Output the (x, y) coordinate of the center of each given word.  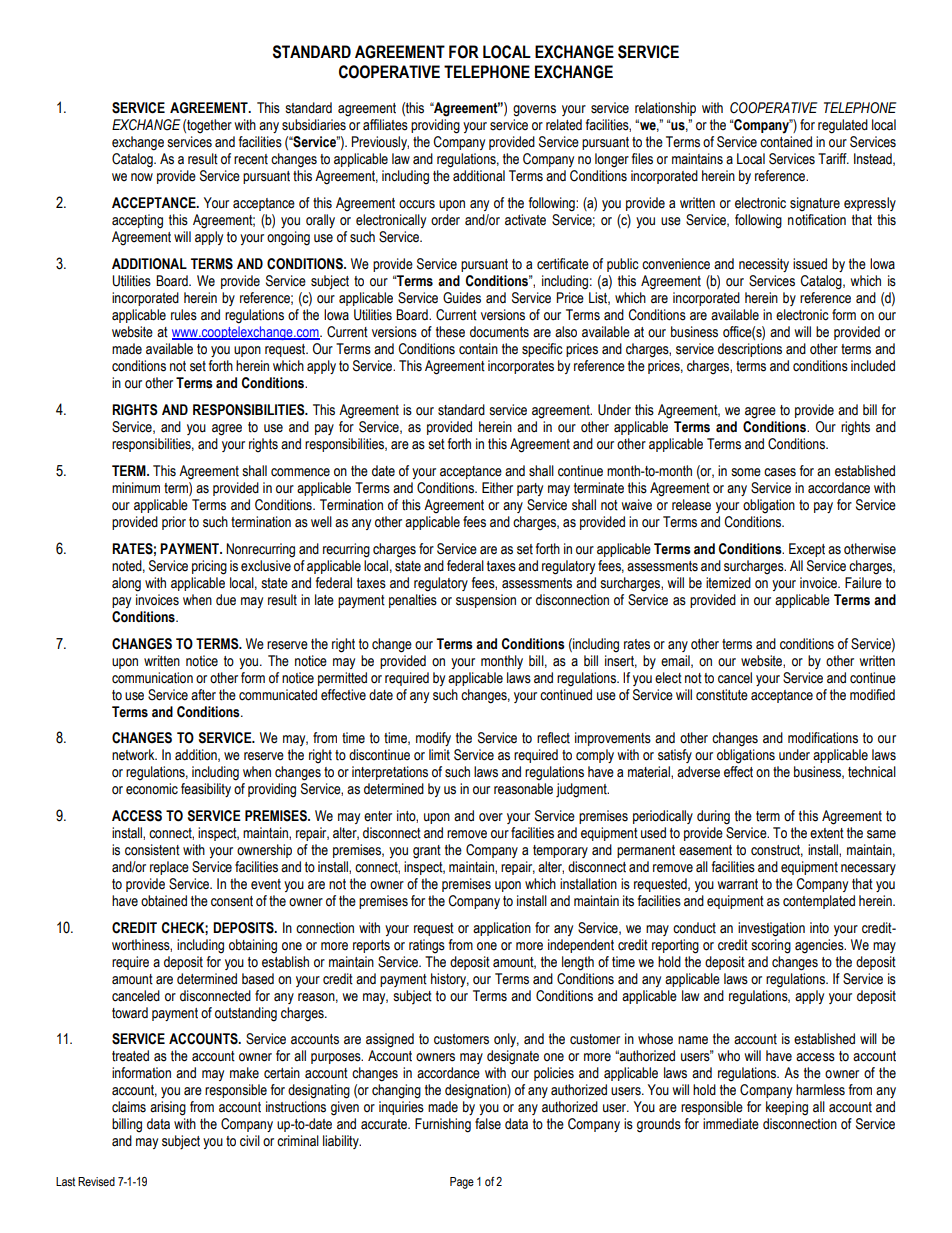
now (142, 177)
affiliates (385, 125)
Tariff (833, 159)
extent (827, 833)
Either (497, 488)
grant (427, 852)
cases (780, 472)
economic (152, 789)
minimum (136, 487)
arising (168, 1108)
